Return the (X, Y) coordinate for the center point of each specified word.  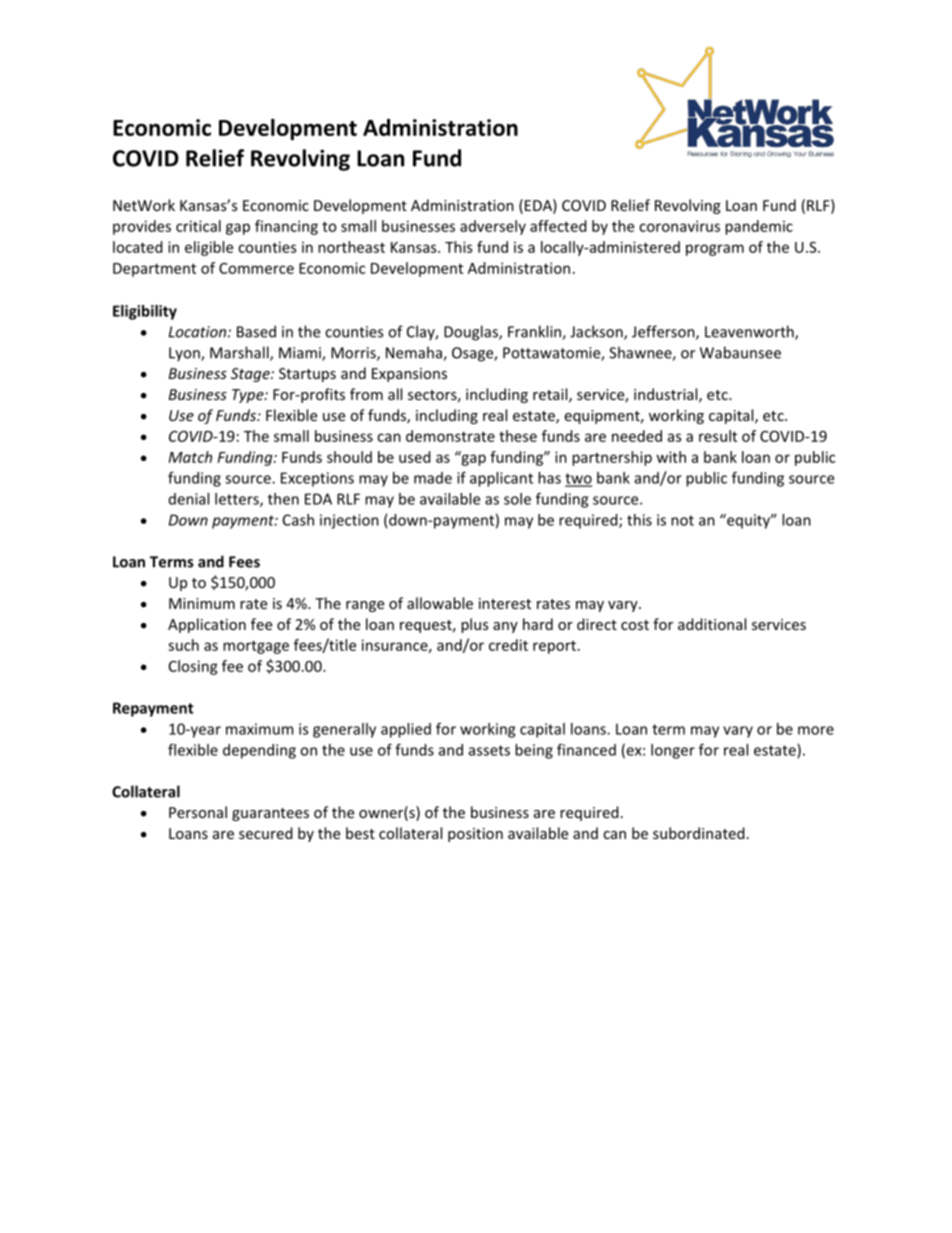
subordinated (699, 833)
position (475, 835)
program (715, 250)
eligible (209, 248)
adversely (493, 227)
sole (517, 499)
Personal (198, 812)
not (682, 520)
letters (238, 500)
